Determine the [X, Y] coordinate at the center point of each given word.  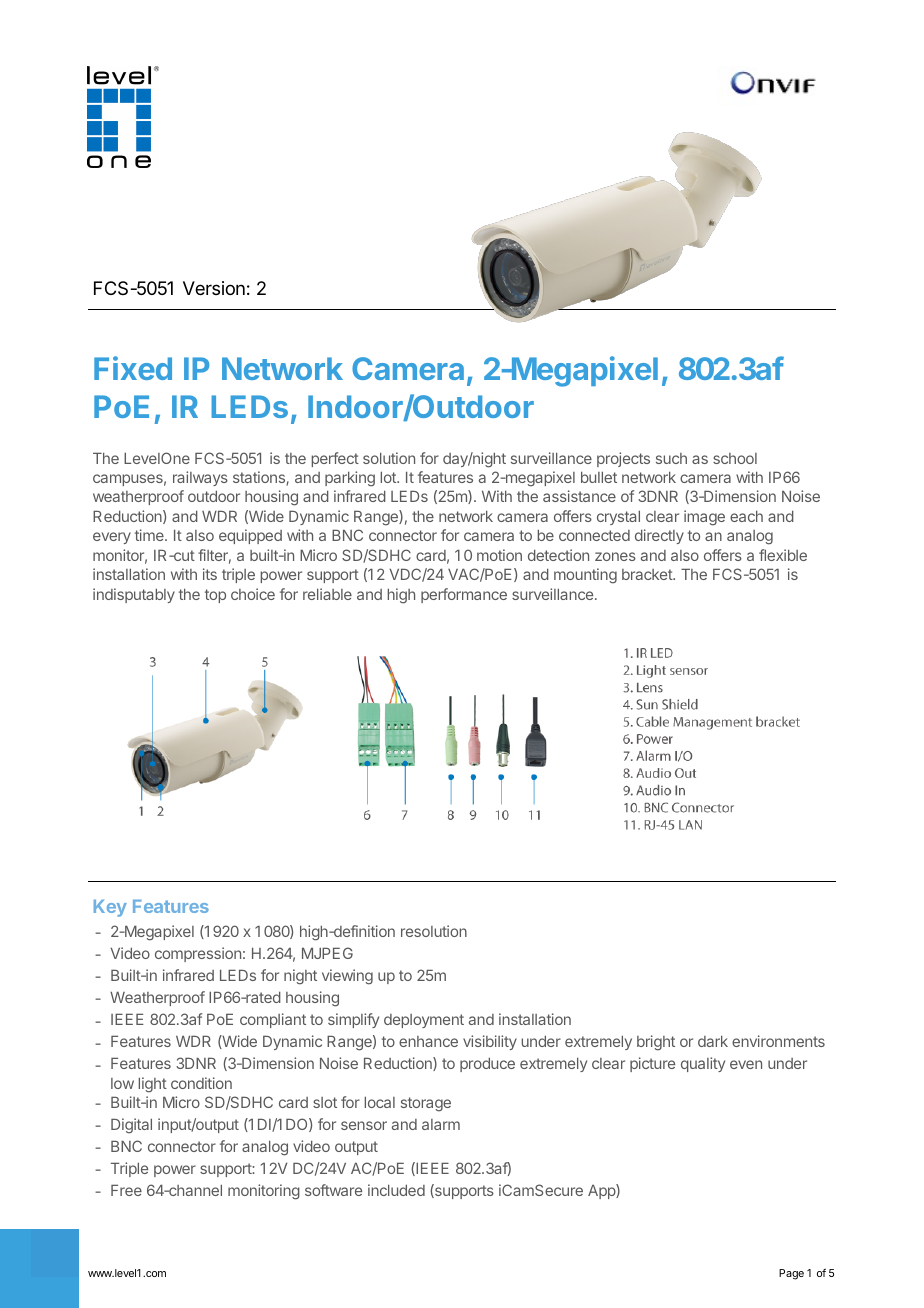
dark [713, 1041]
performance [464, 595]
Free [126, 1190]
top [215, 596]
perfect [335, 459]
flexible [783, 555]
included [396, 1190]
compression [198, 954]
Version [214, 288]
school [735, 458]
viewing [347, 977]
